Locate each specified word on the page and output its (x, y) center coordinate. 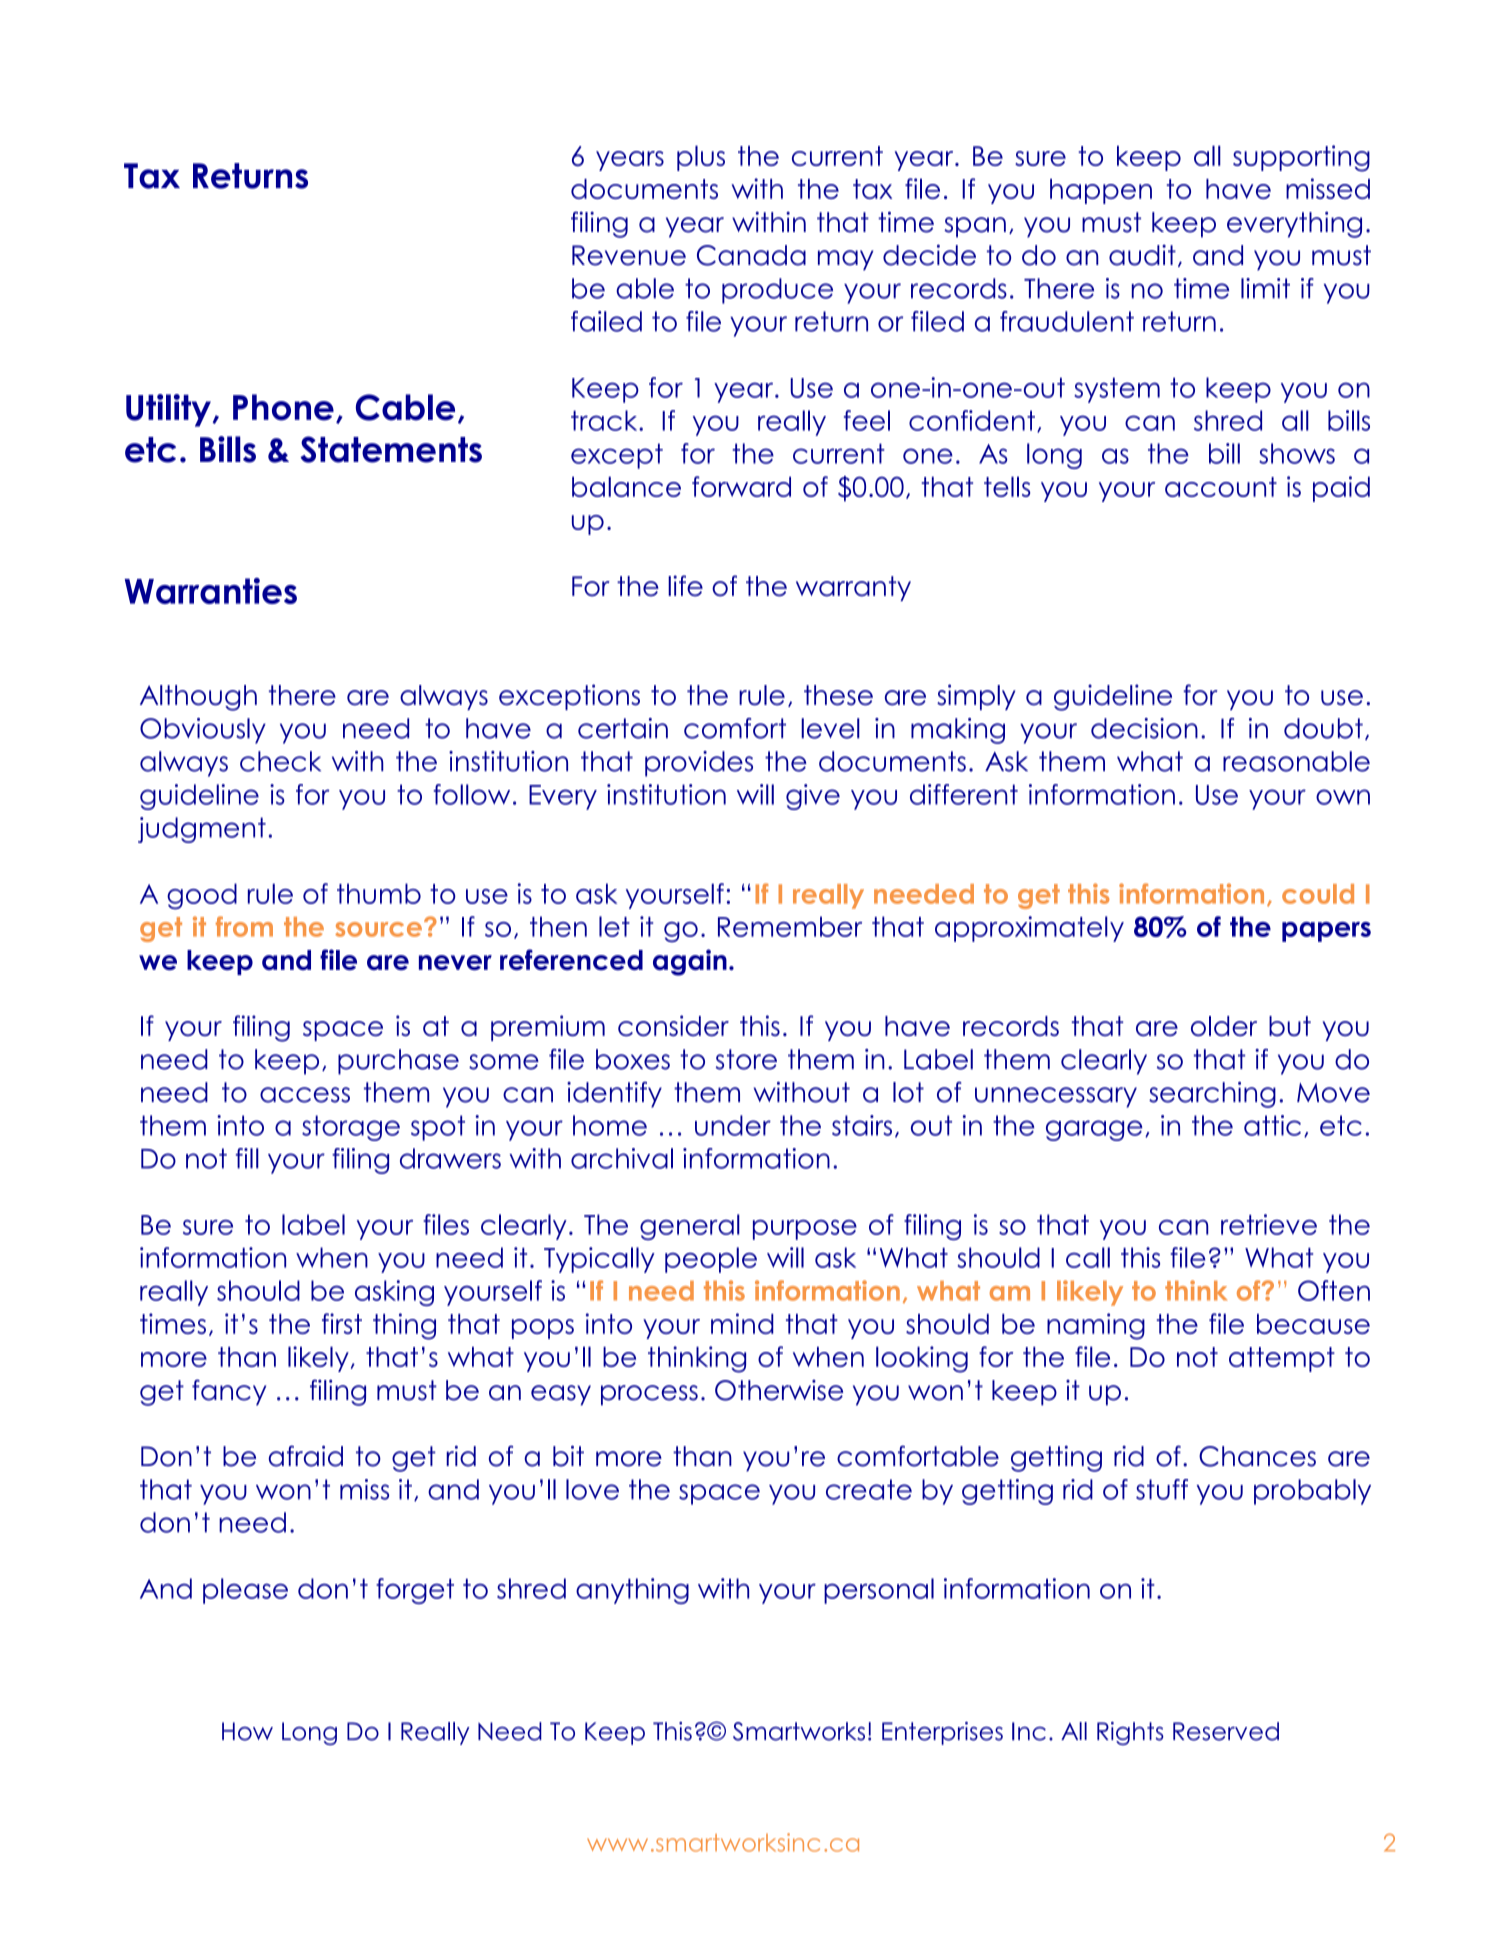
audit (1142, 255)
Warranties (211, 591)
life (685, 586)
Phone (283, 407)
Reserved (1226, 1731)
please (245, 1591)
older (1224, 1026)
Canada (751, 255)
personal (879, 1591)
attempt (1282, 1359)
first (342, 1323)
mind (742, 1323)
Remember (790, 926)
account (1221, 487)
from (244, 926)
